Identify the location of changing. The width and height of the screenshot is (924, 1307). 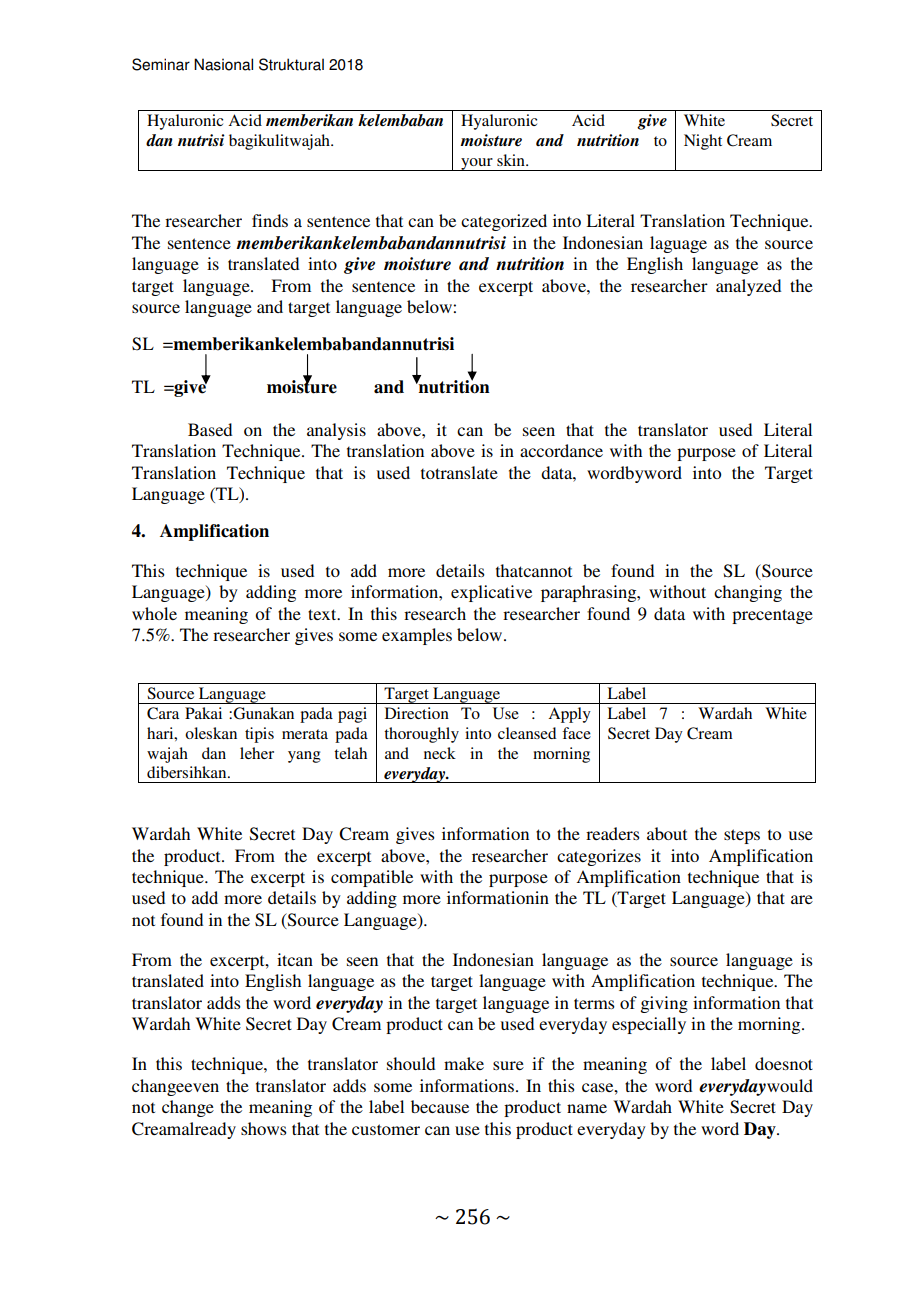
(748, 593).
